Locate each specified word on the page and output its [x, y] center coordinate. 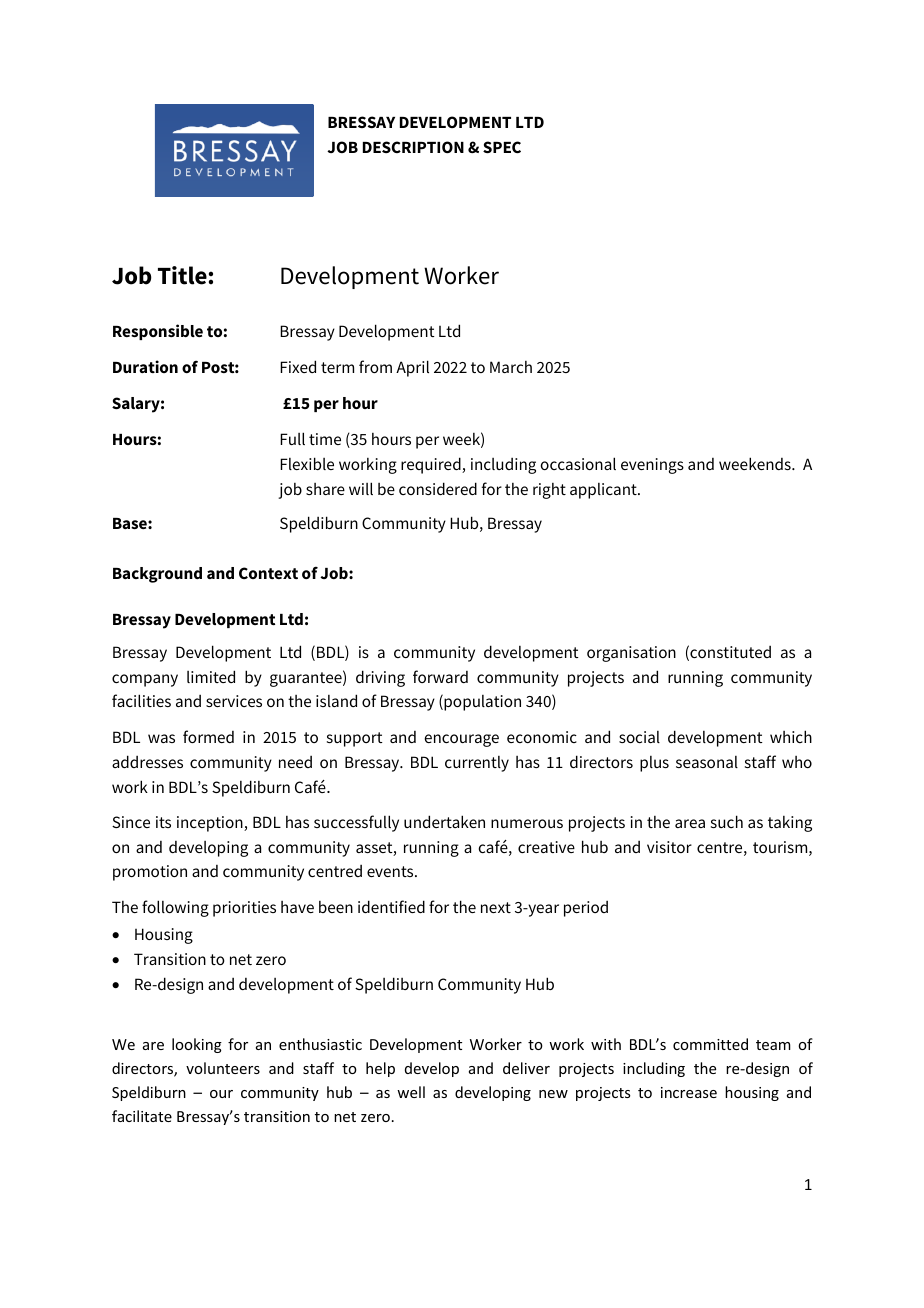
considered [438, 488]
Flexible [307, 463]
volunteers [223, 1068]
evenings [652, 466]
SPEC [502, 147]
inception [211, 824]
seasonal [707, 762]
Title [182, 275]
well [411, 1092]
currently [477, 764]
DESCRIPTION [413, 147]
